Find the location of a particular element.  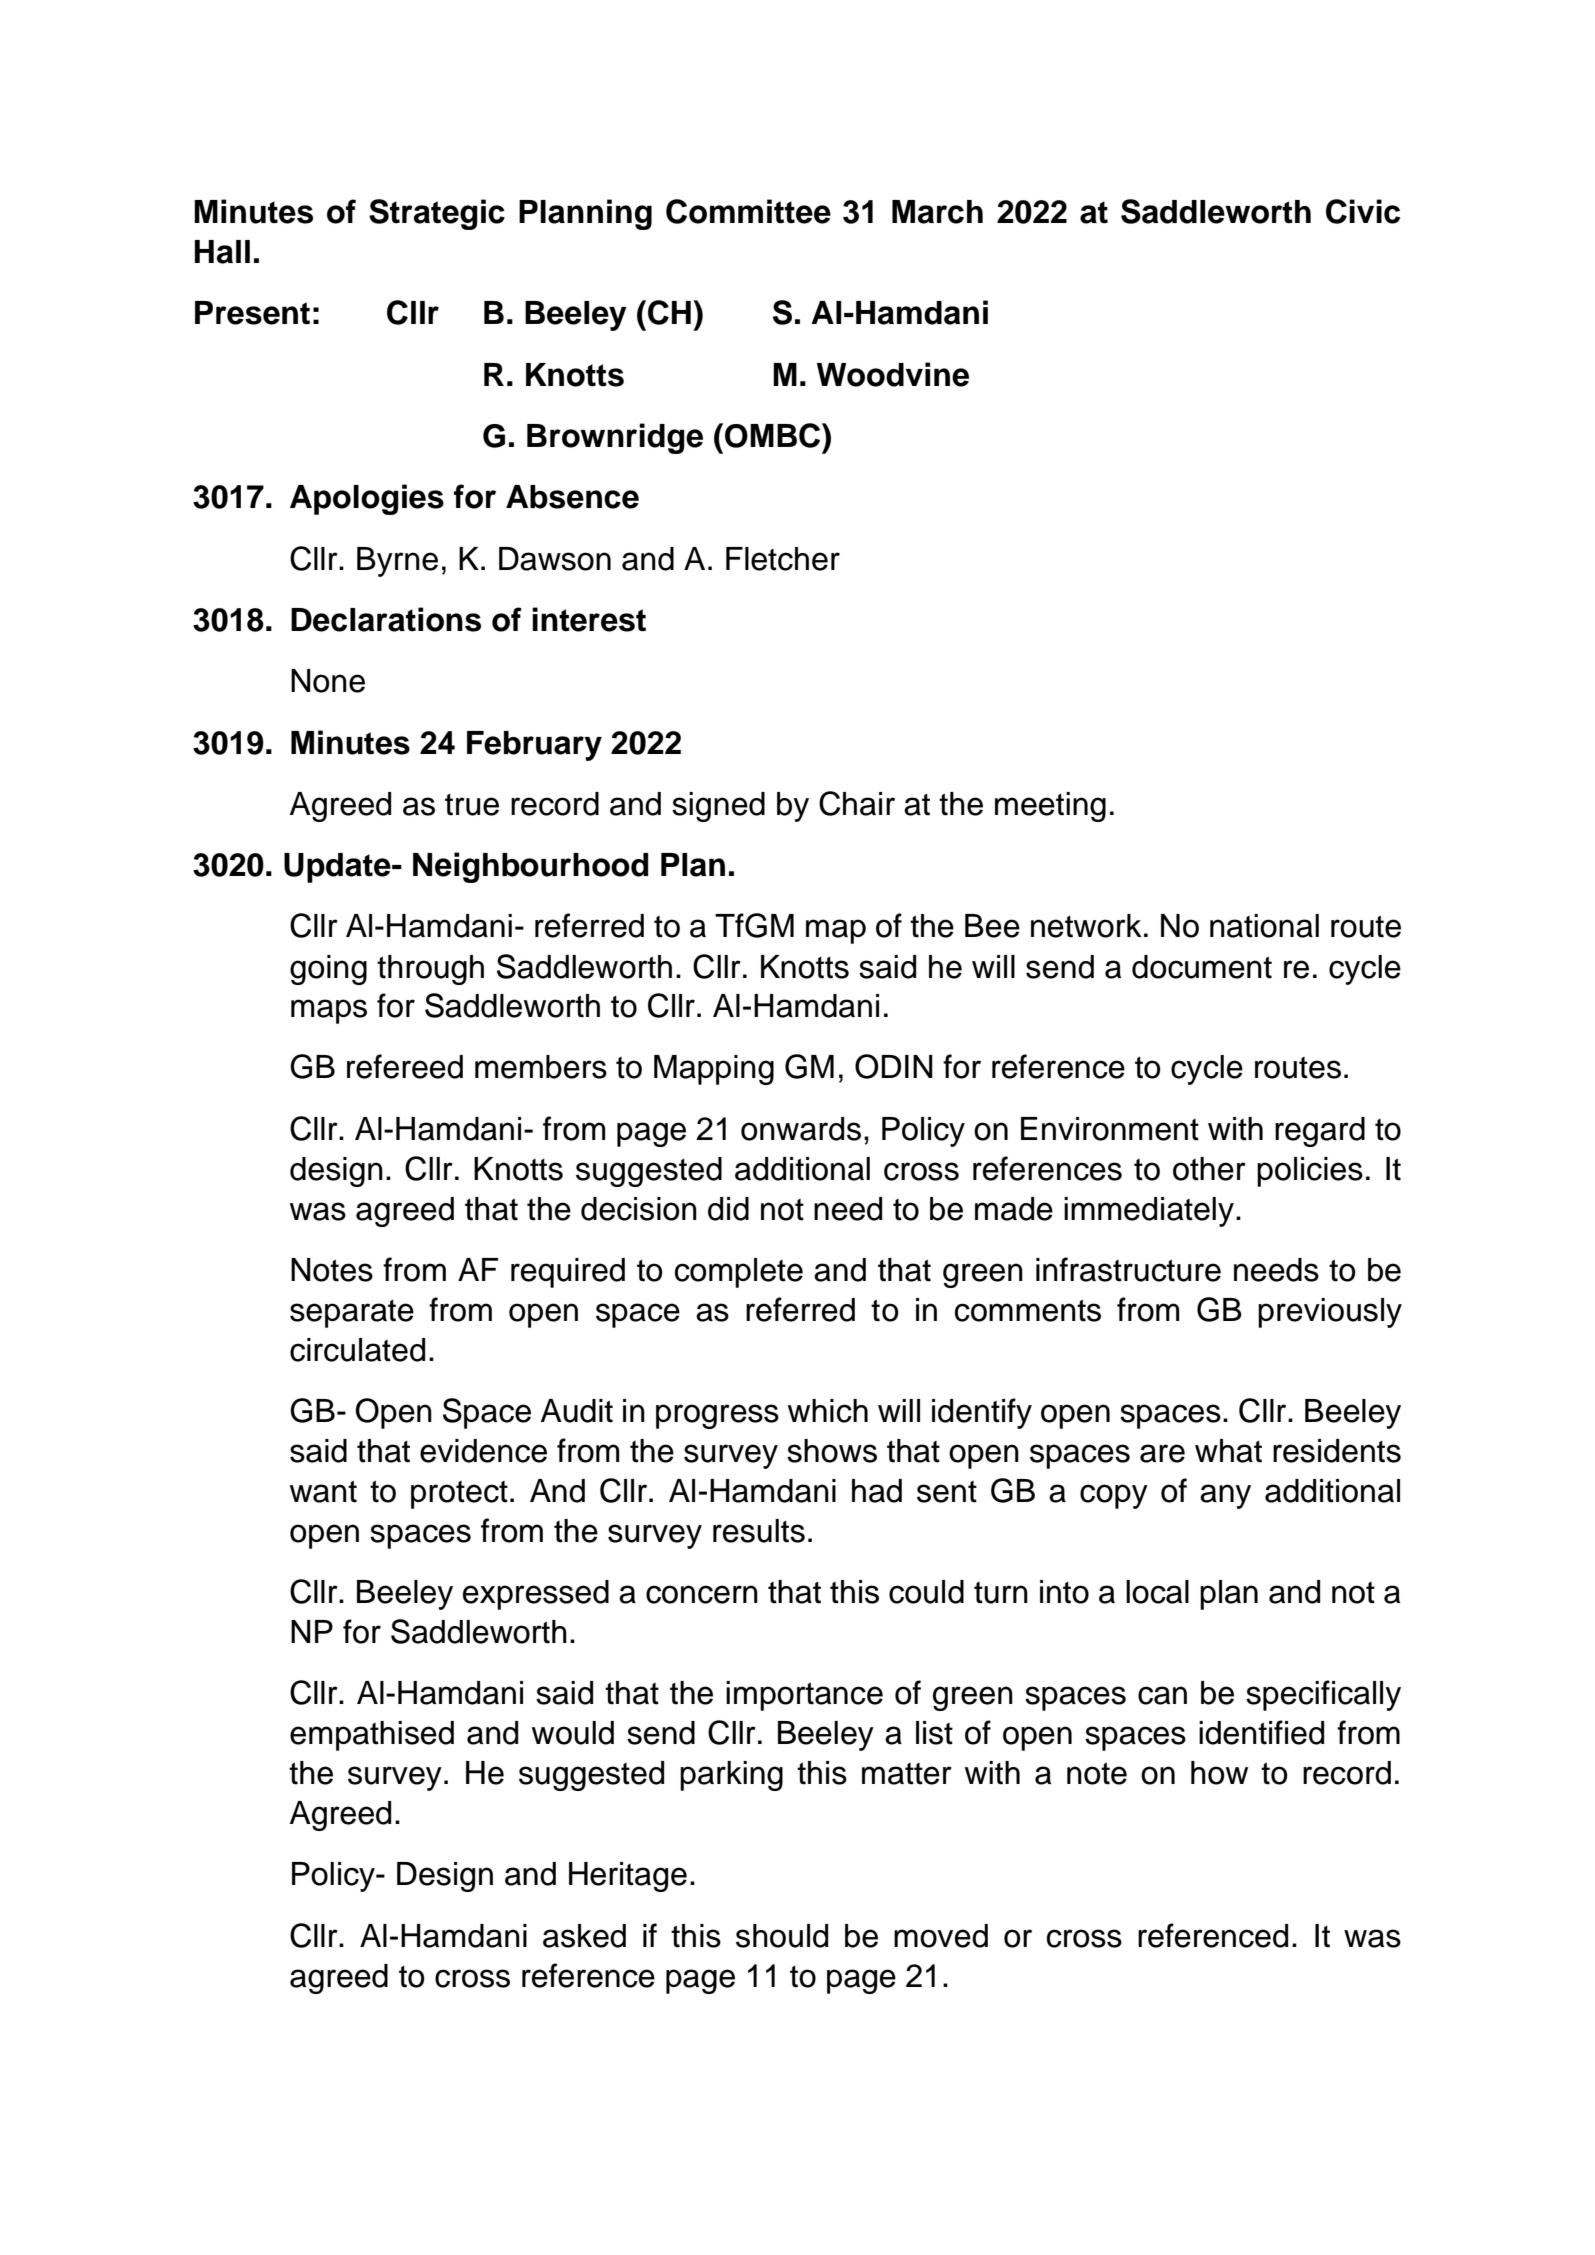

shows is located at coordinates (832, 1451).
